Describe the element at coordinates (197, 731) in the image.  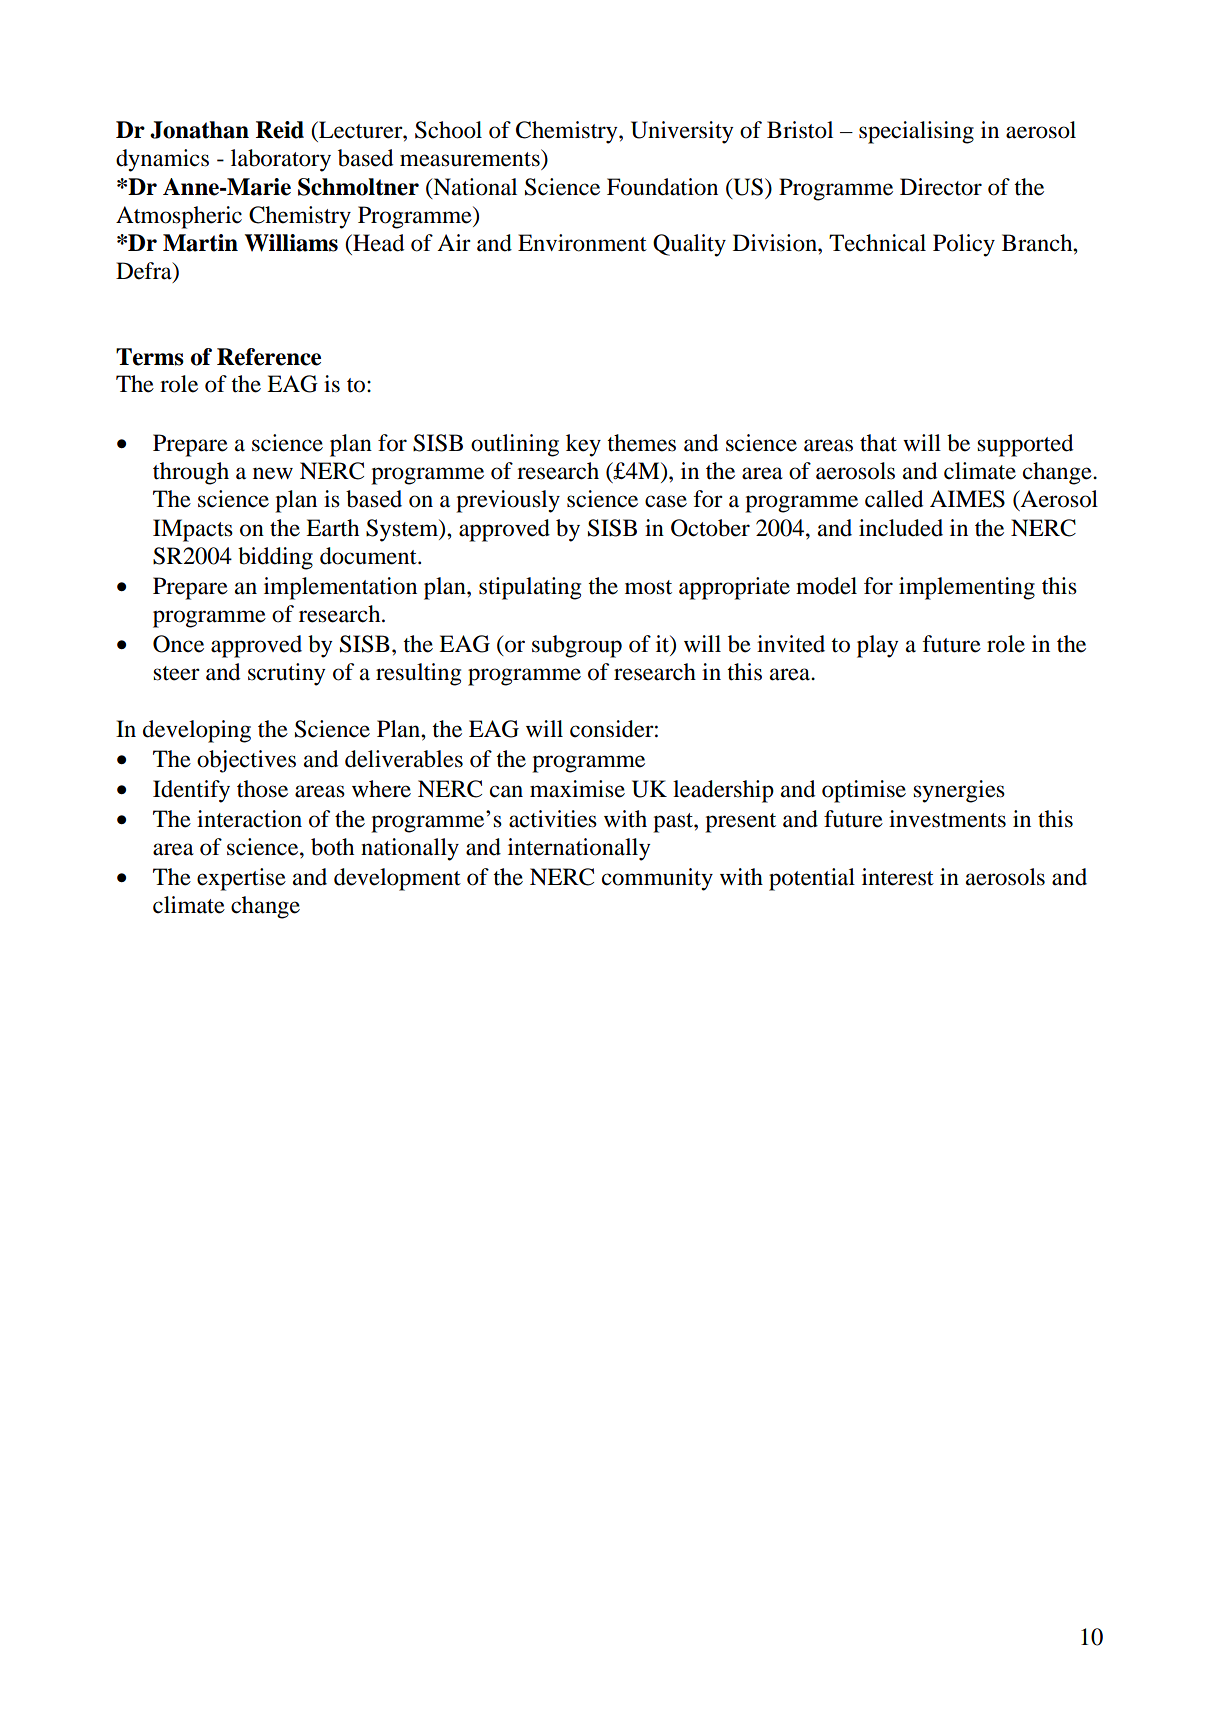
I see `developing` at that location.
